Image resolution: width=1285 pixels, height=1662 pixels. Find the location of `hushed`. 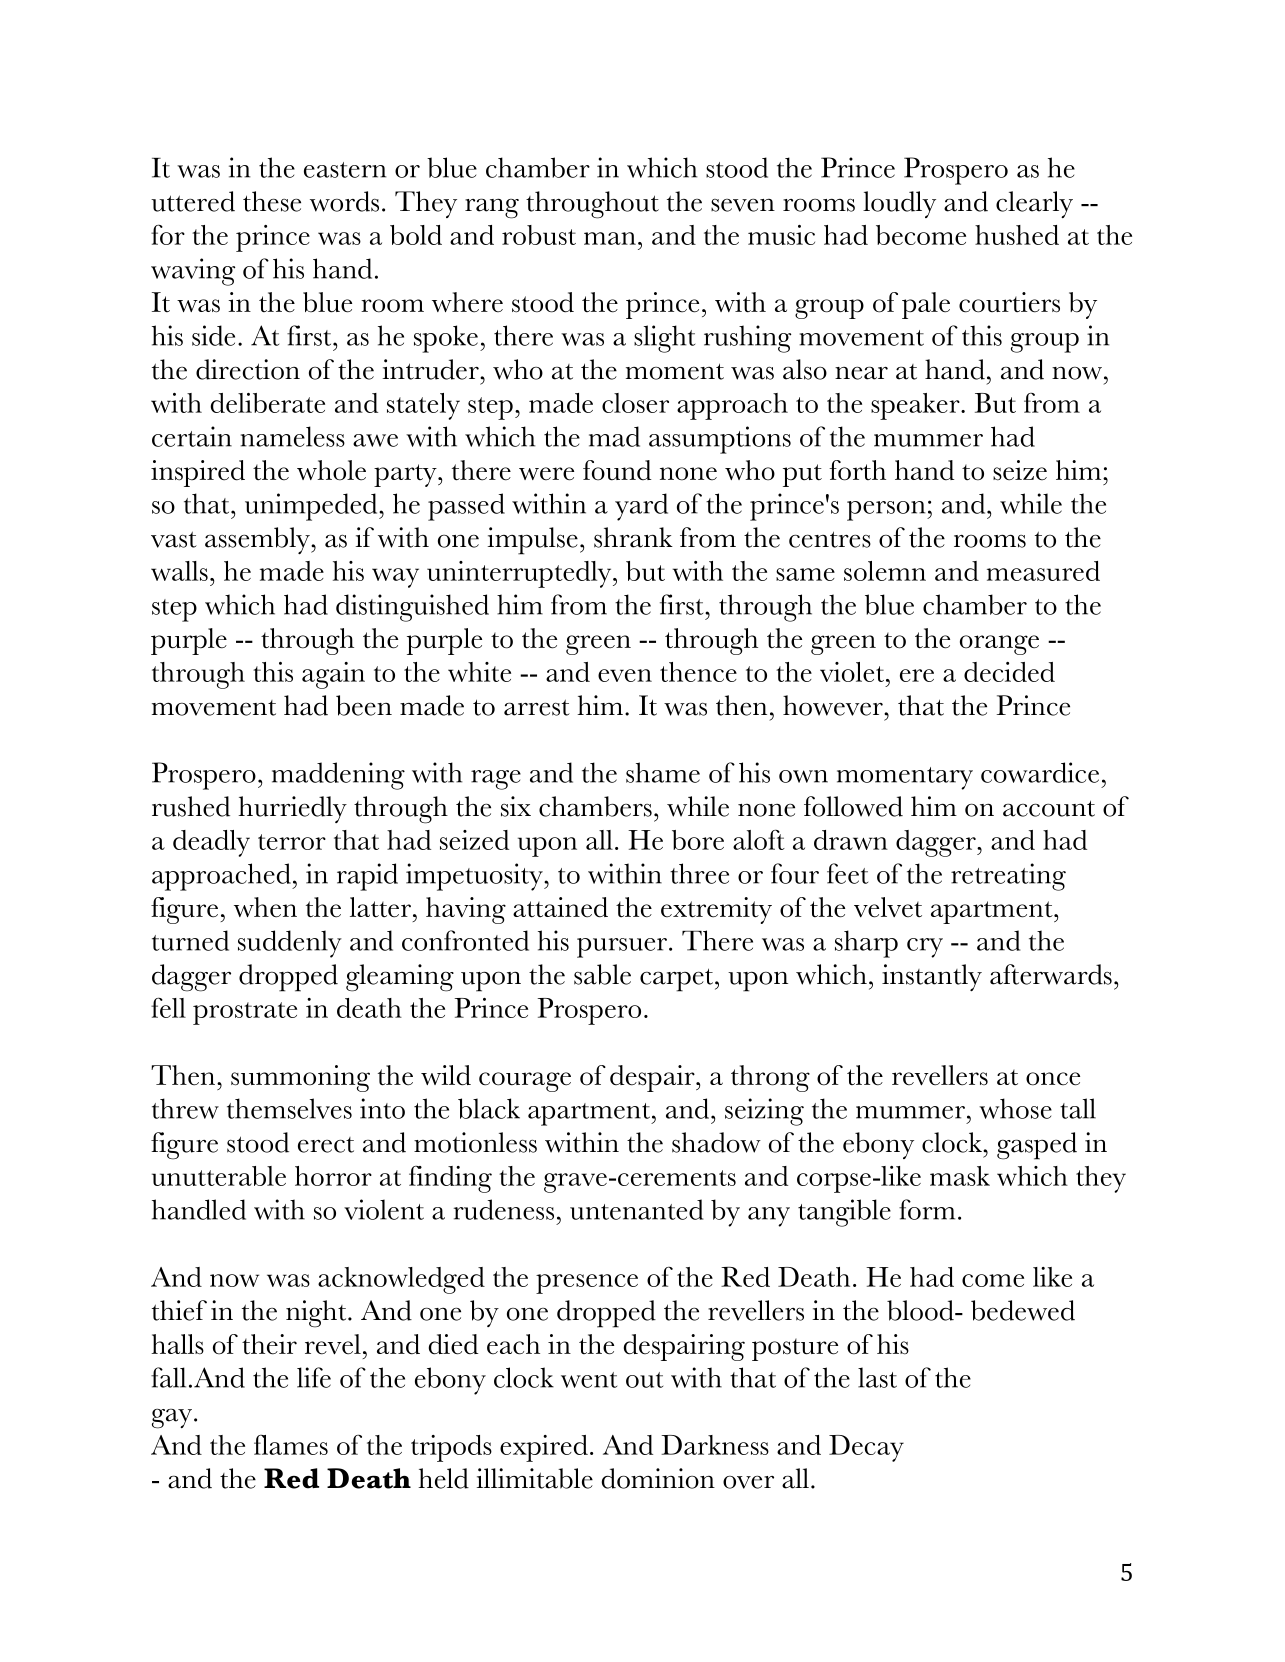

hushed is located at coordinates (1017, 235).
